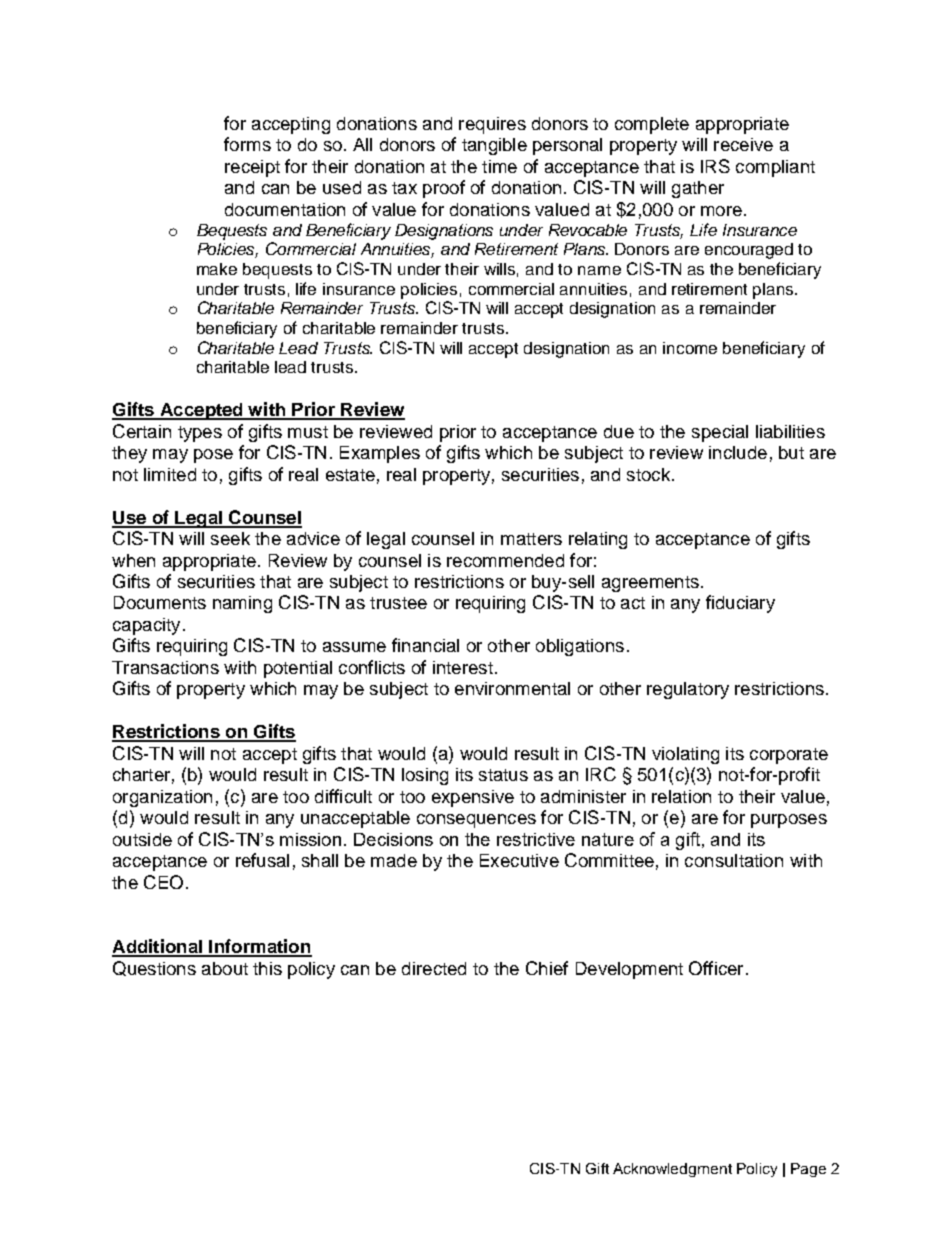 The height and width of the screenshot is (1233, 952). Describe the element at coordinates (463, 667) in the screenshot. I see `interest` at that location.
